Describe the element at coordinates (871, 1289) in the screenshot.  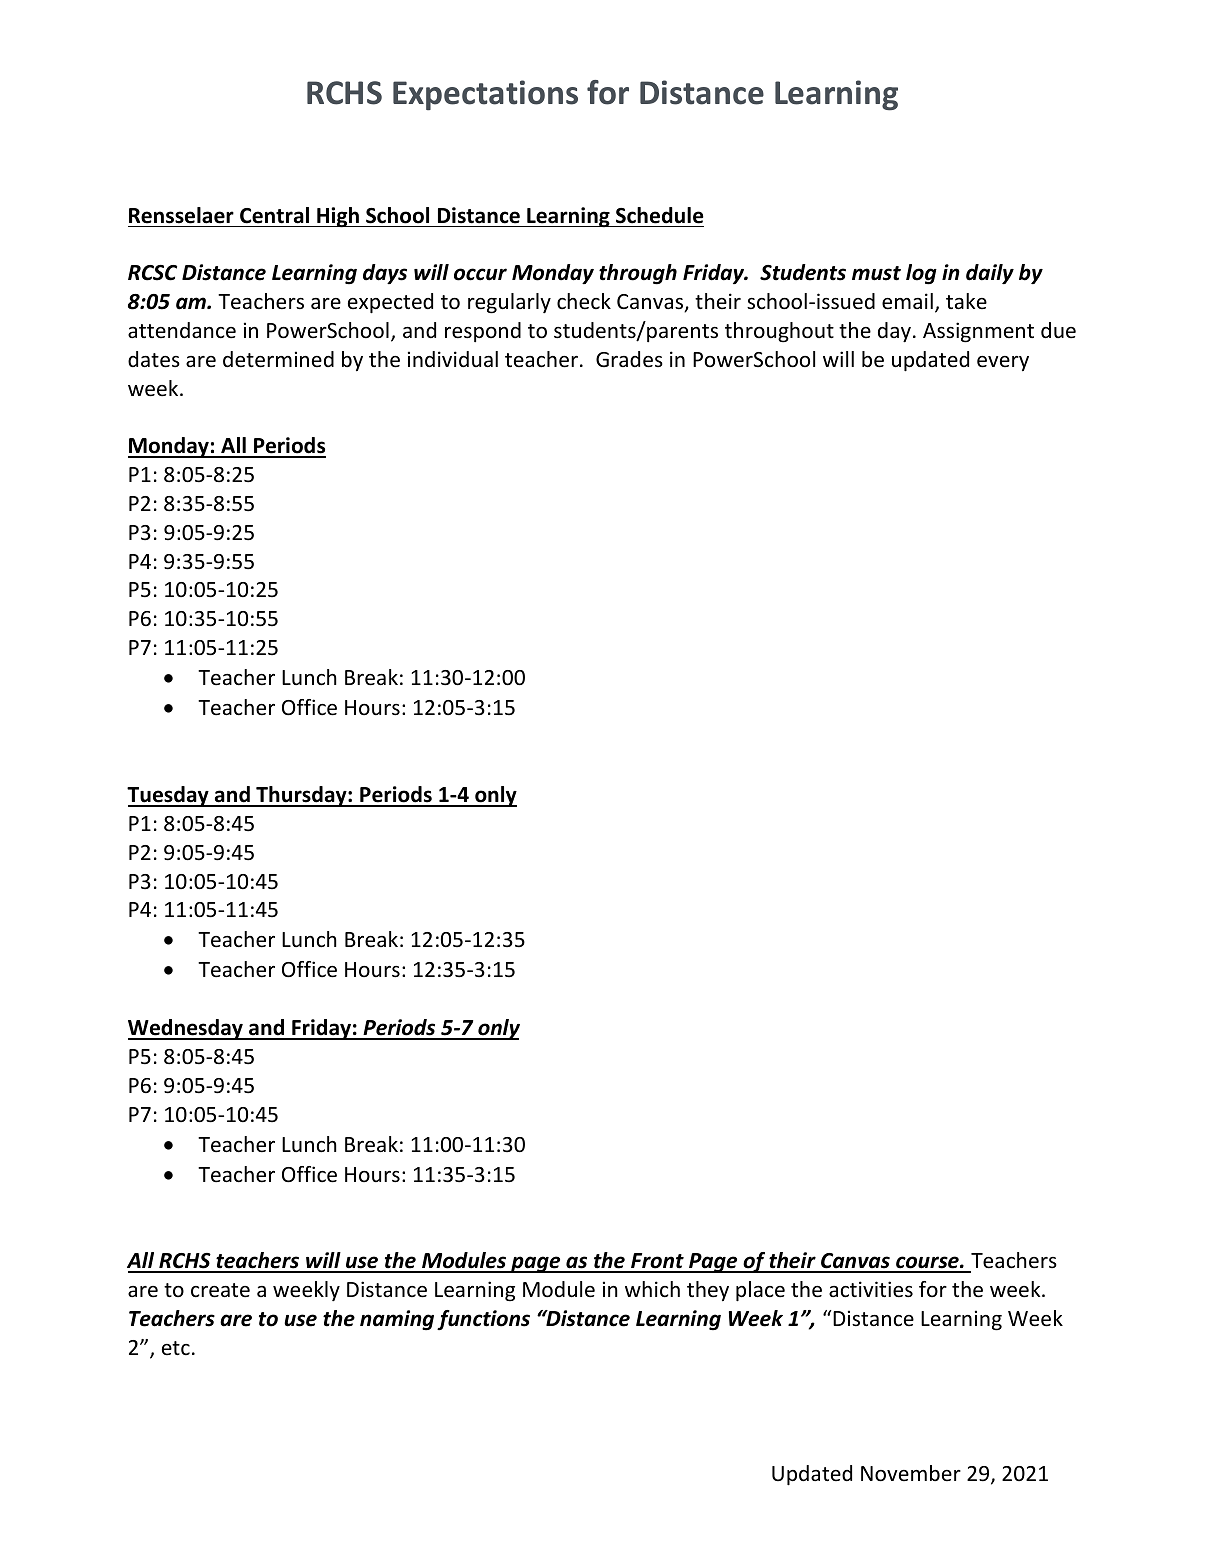
I see `activities` at that location.
